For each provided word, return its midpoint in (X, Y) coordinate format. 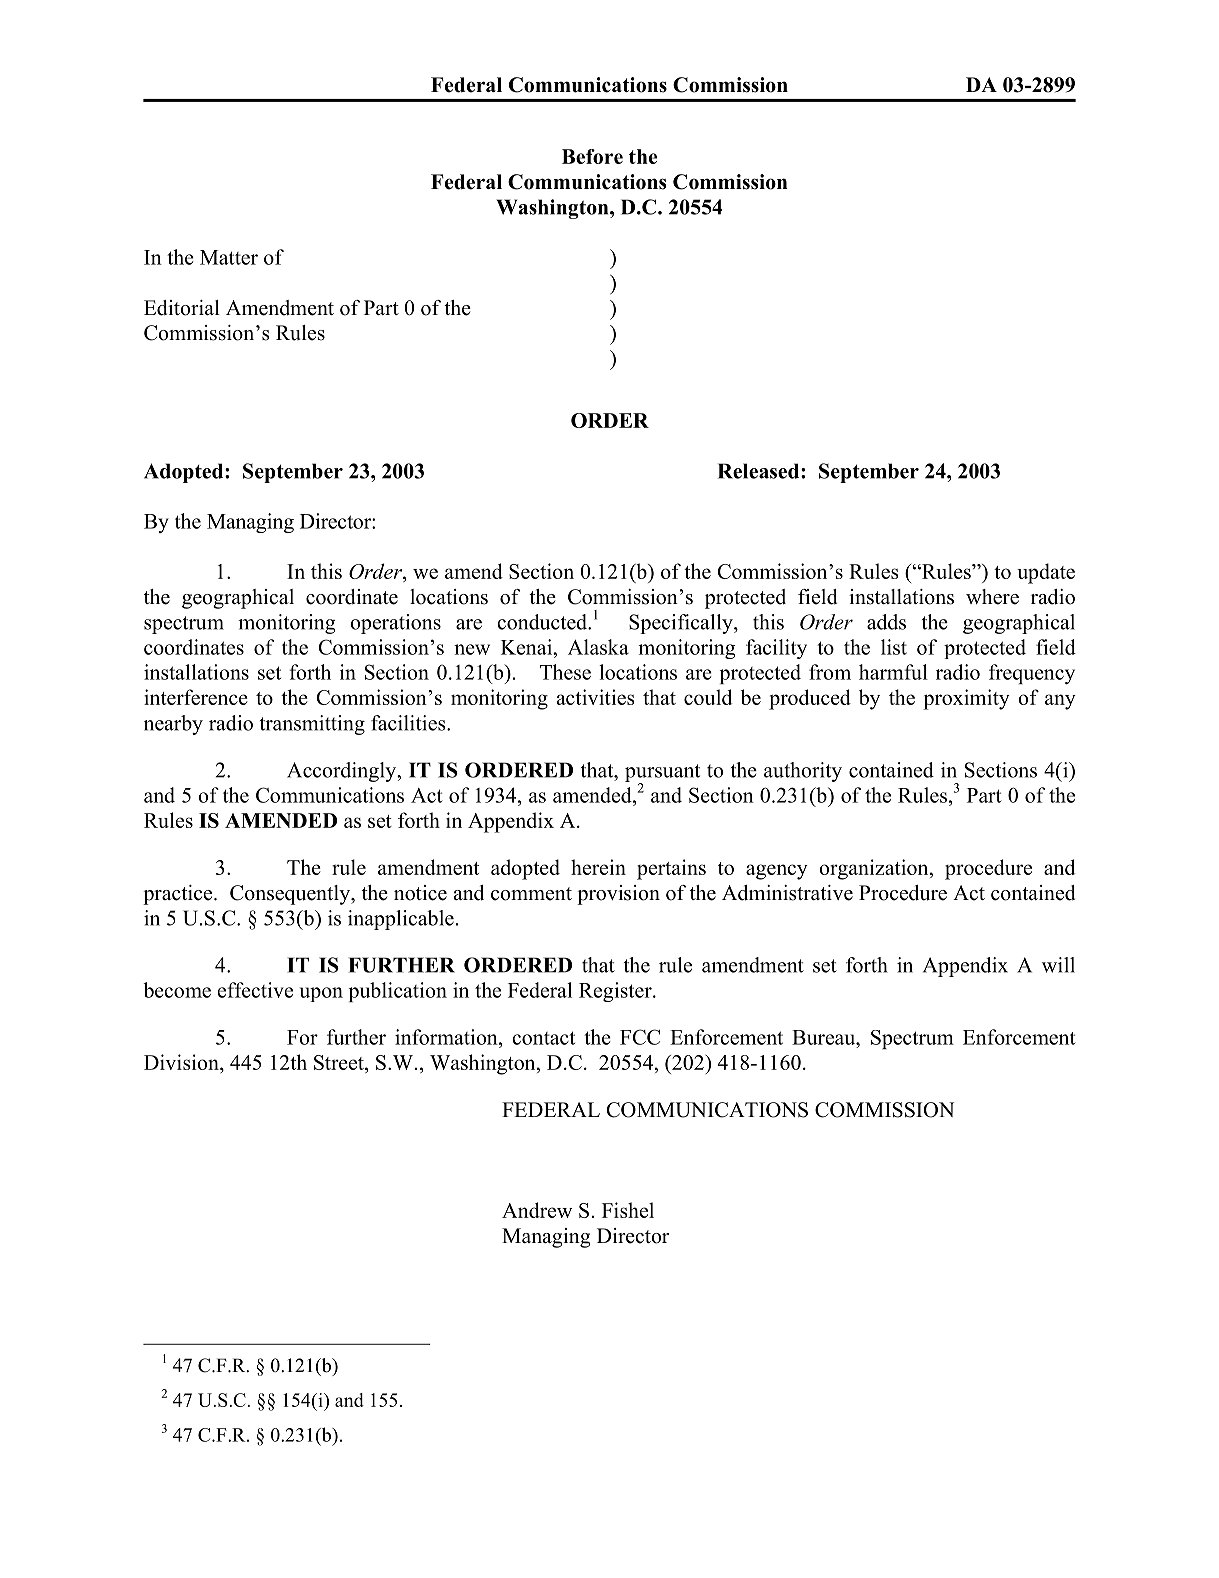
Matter (229, 257)
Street (340, 1064)
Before (592, 156)
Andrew (537, 1210)
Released (760, 471)
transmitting (312, 725)
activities (596, 697)
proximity (966, 699)
